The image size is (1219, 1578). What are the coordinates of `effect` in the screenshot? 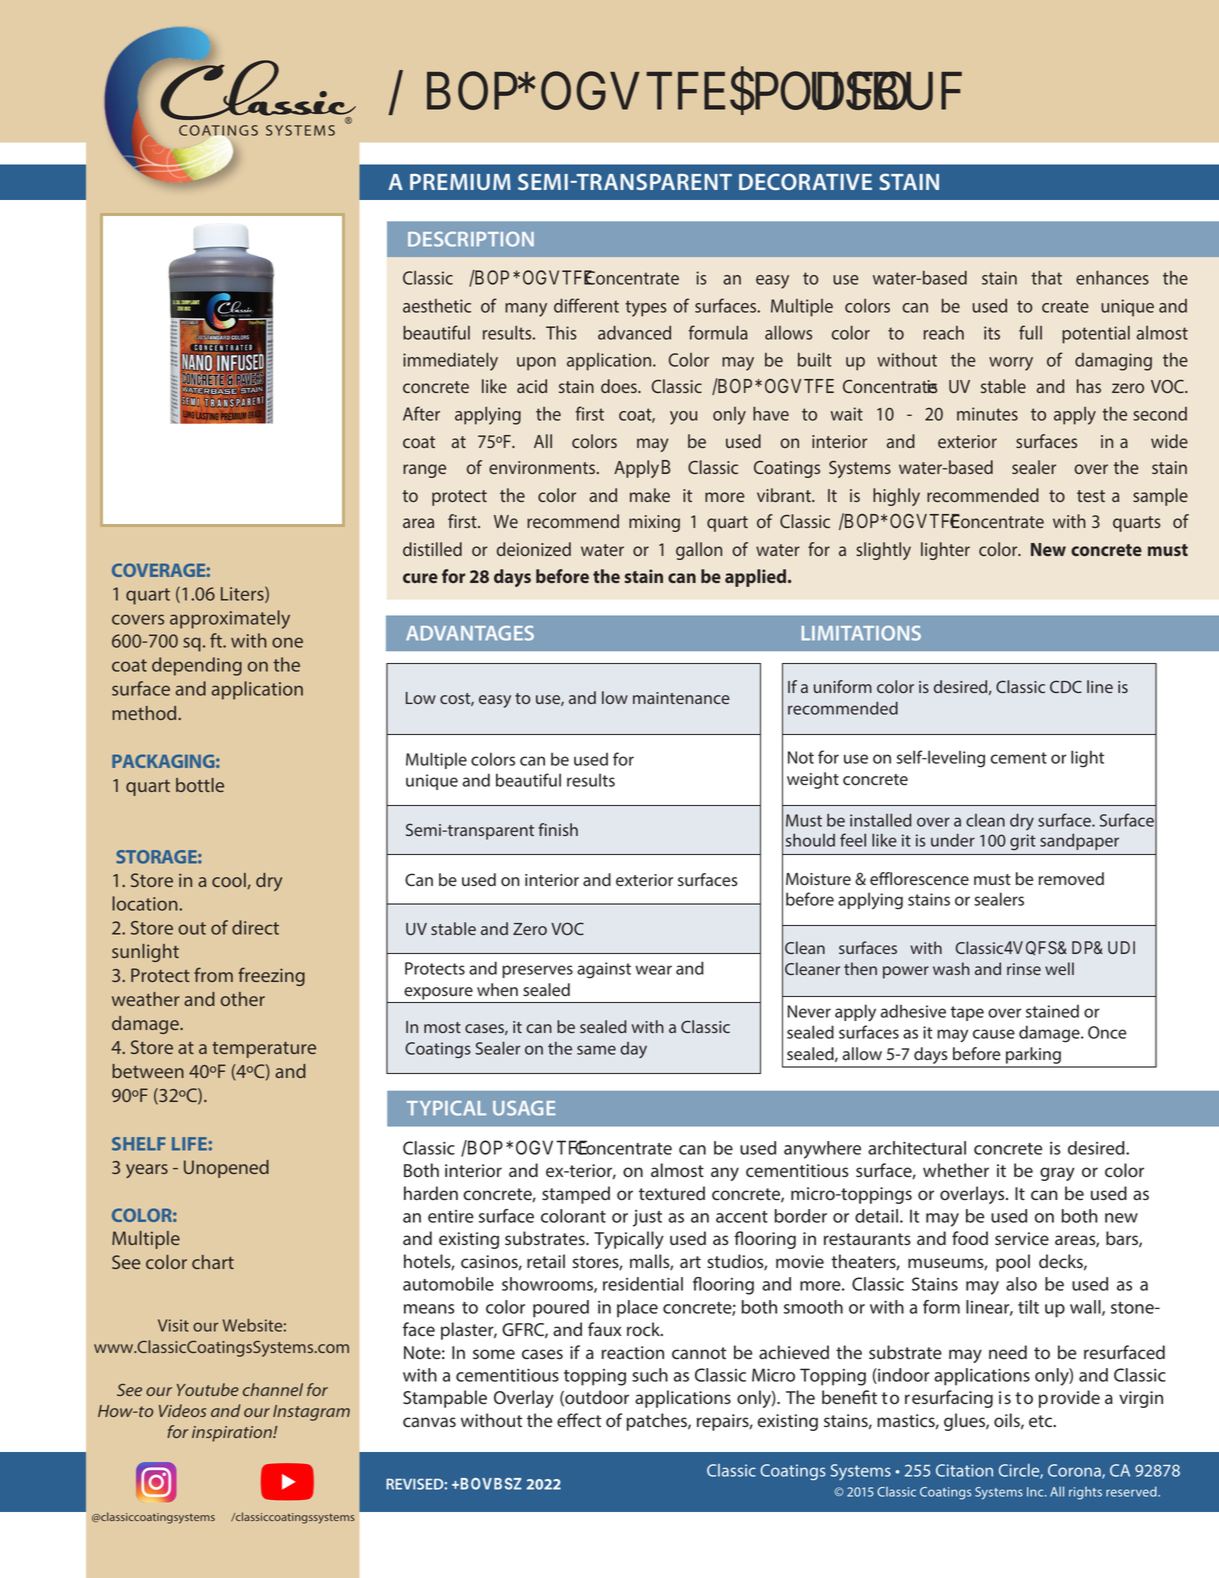 It's located at (579, 1420).
